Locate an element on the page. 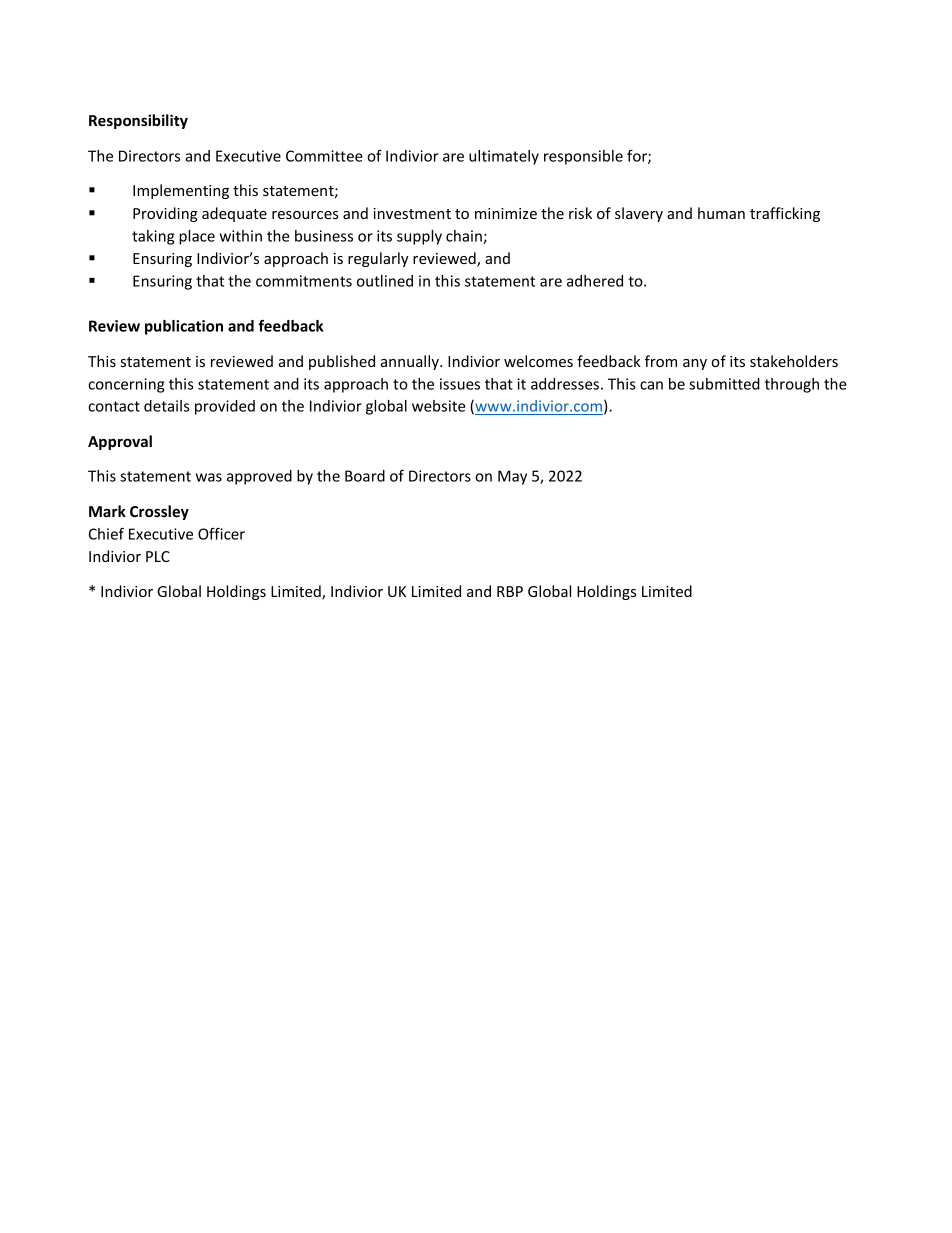 This image has width=952, height=1233. PLC is located at coordinates (158, 556).
